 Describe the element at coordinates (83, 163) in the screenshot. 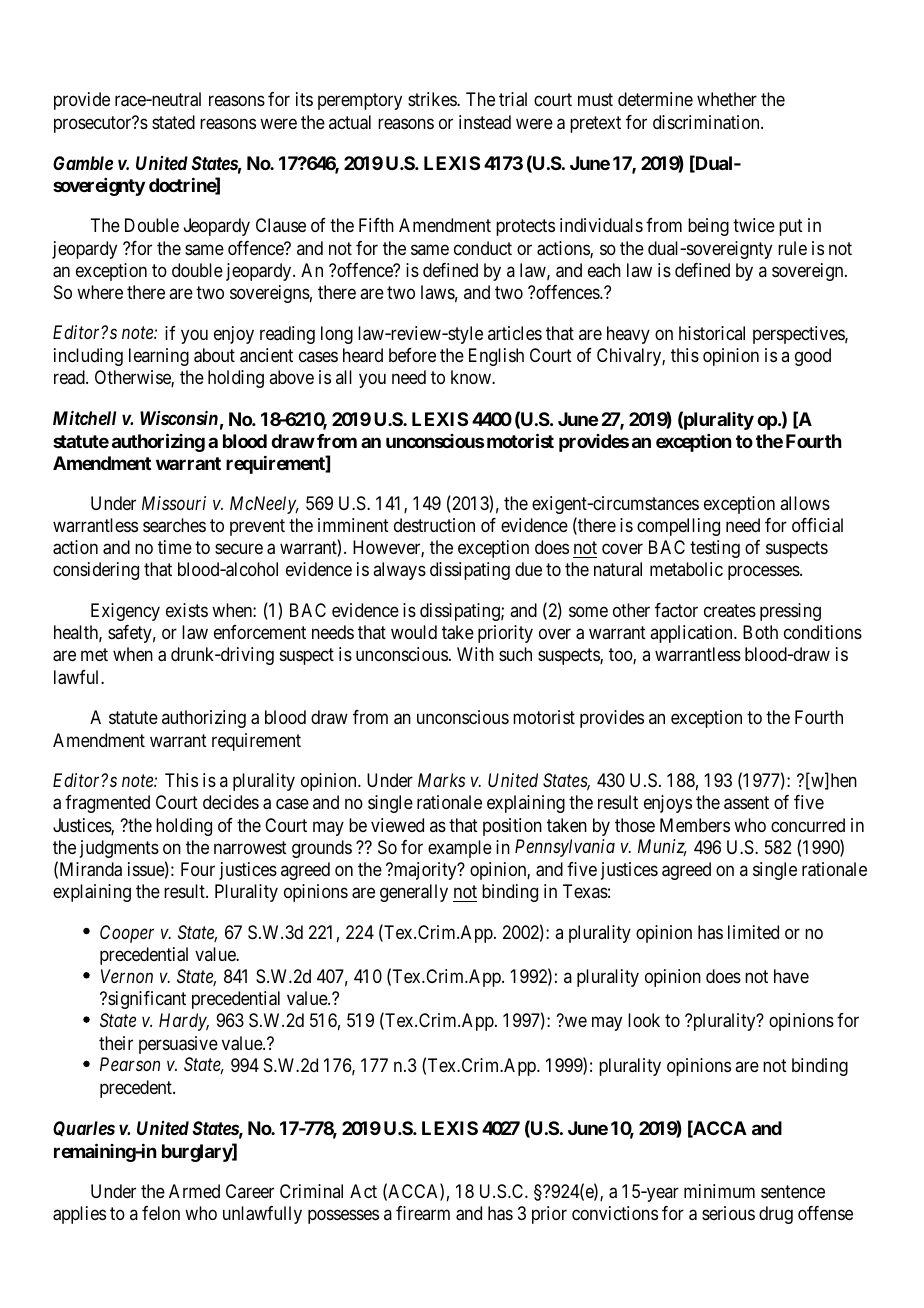

I see `Gamble` at that location.
